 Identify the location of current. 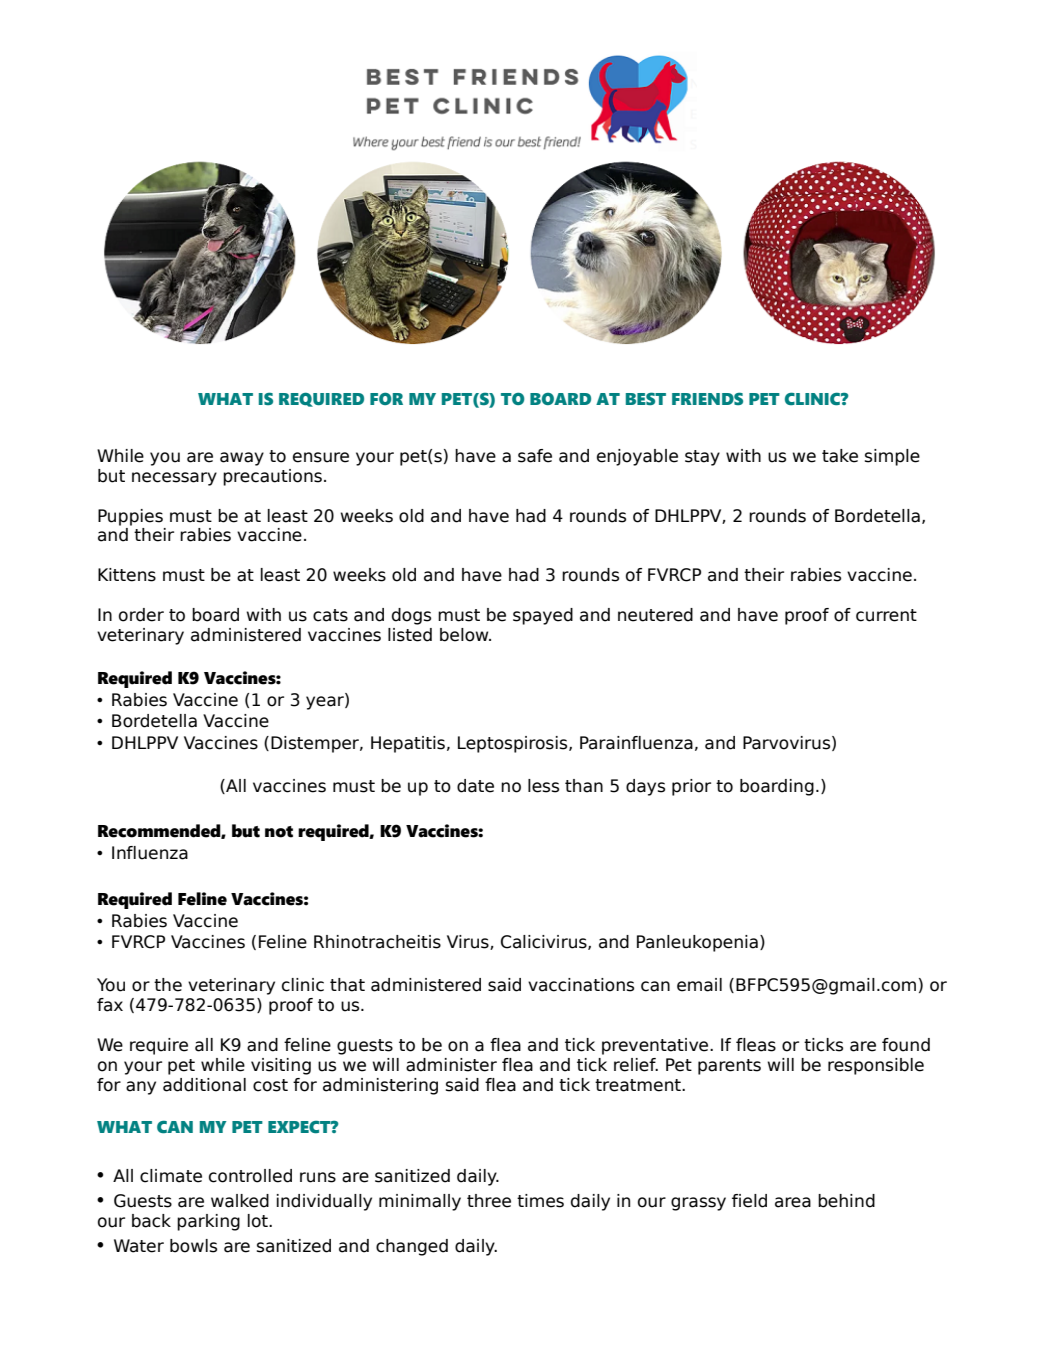
(886, 615).
